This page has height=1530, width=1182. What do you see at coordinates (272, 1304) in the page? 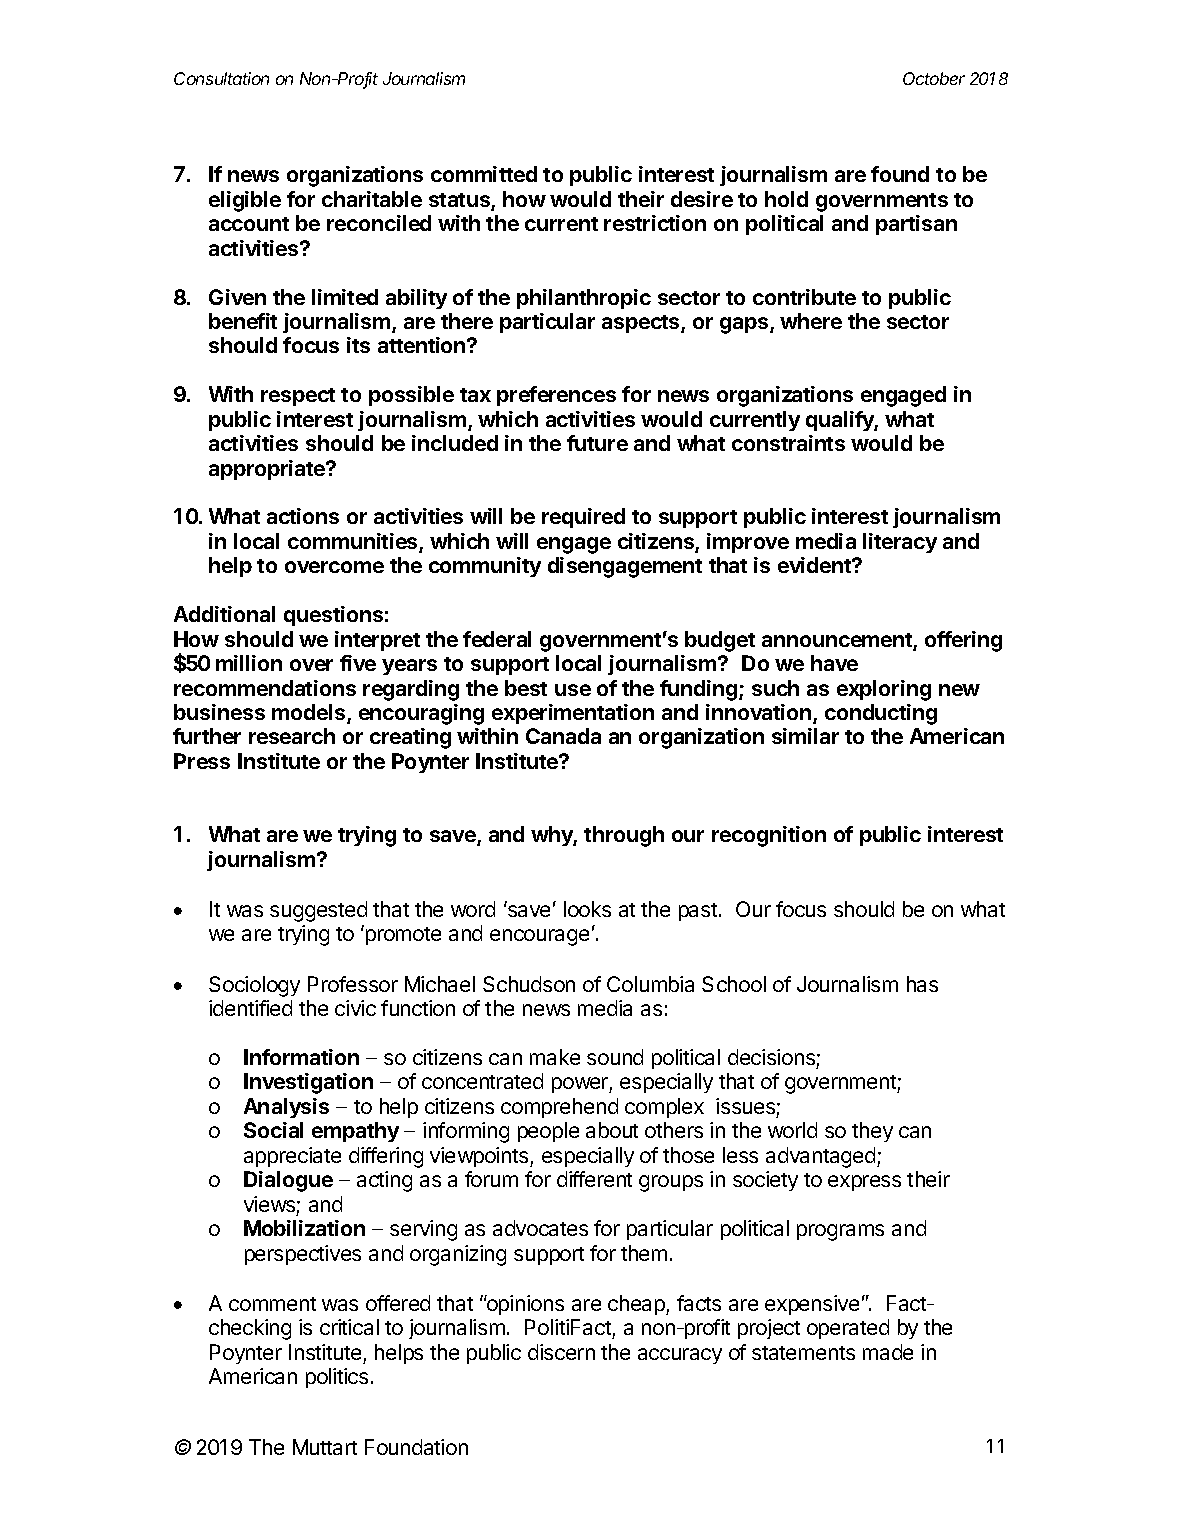
I see `comment` at bounding box center [272, 1304].
